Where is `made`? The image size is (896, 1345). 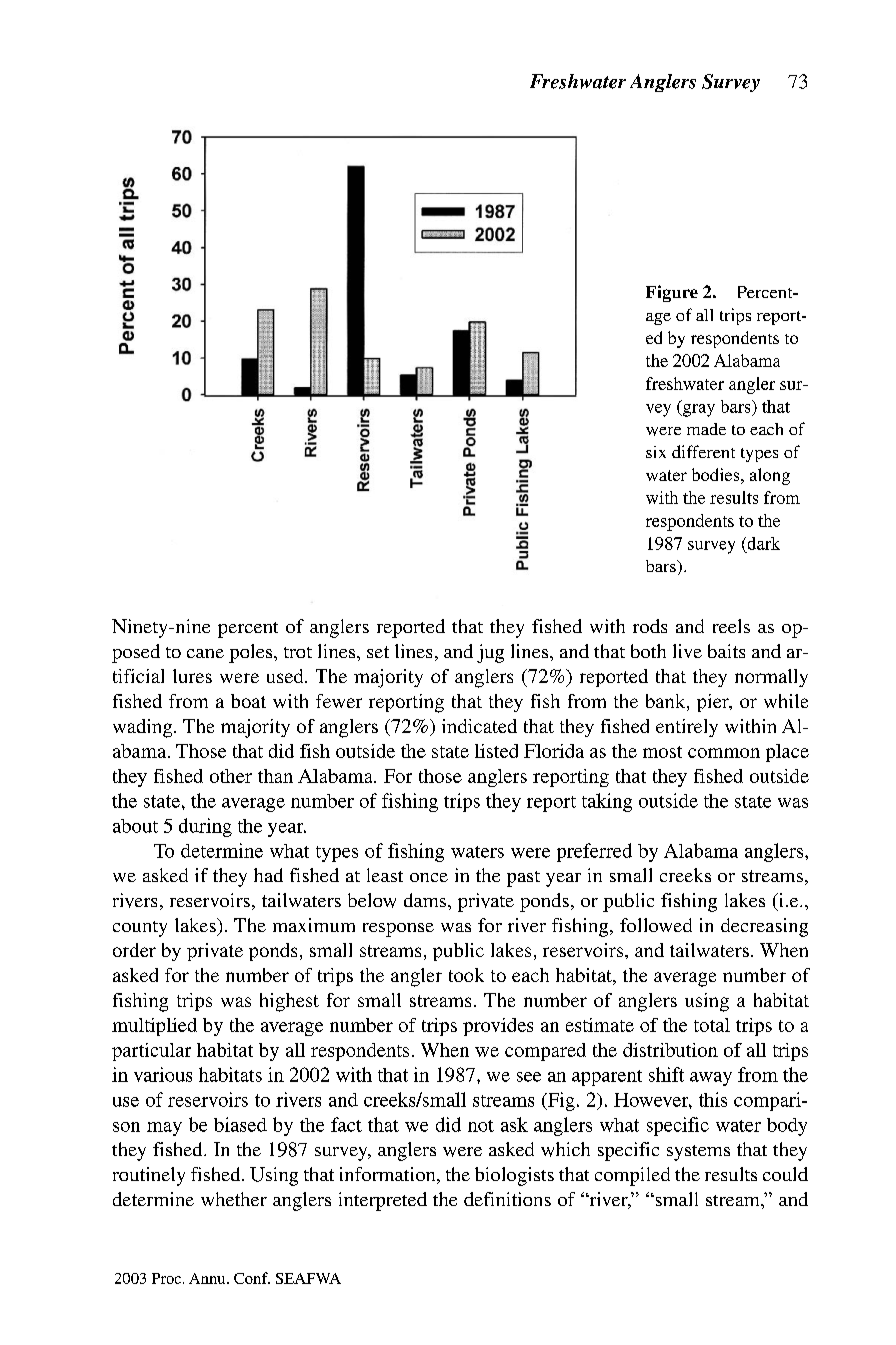
made is located at coordinates (706, 429).
